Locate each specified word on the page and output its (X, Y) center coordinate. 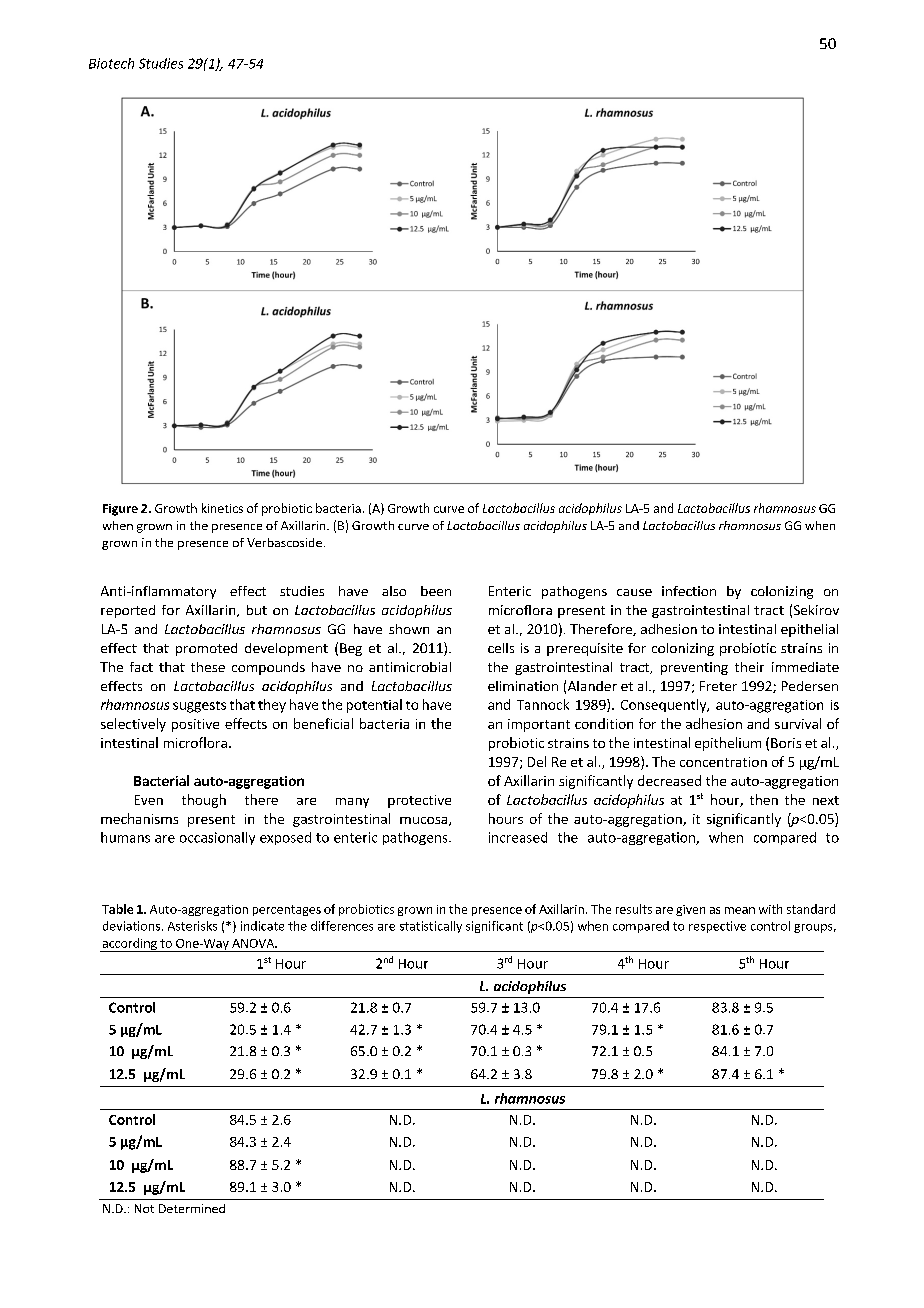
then (764, 799)
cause (634, 592)
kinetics (222, 508)
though (204, 801)
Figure (120, 510)
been (436, 591)
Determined (192, 1208)
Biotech (111, 63)
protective (419, 801)
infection (689, 591)
